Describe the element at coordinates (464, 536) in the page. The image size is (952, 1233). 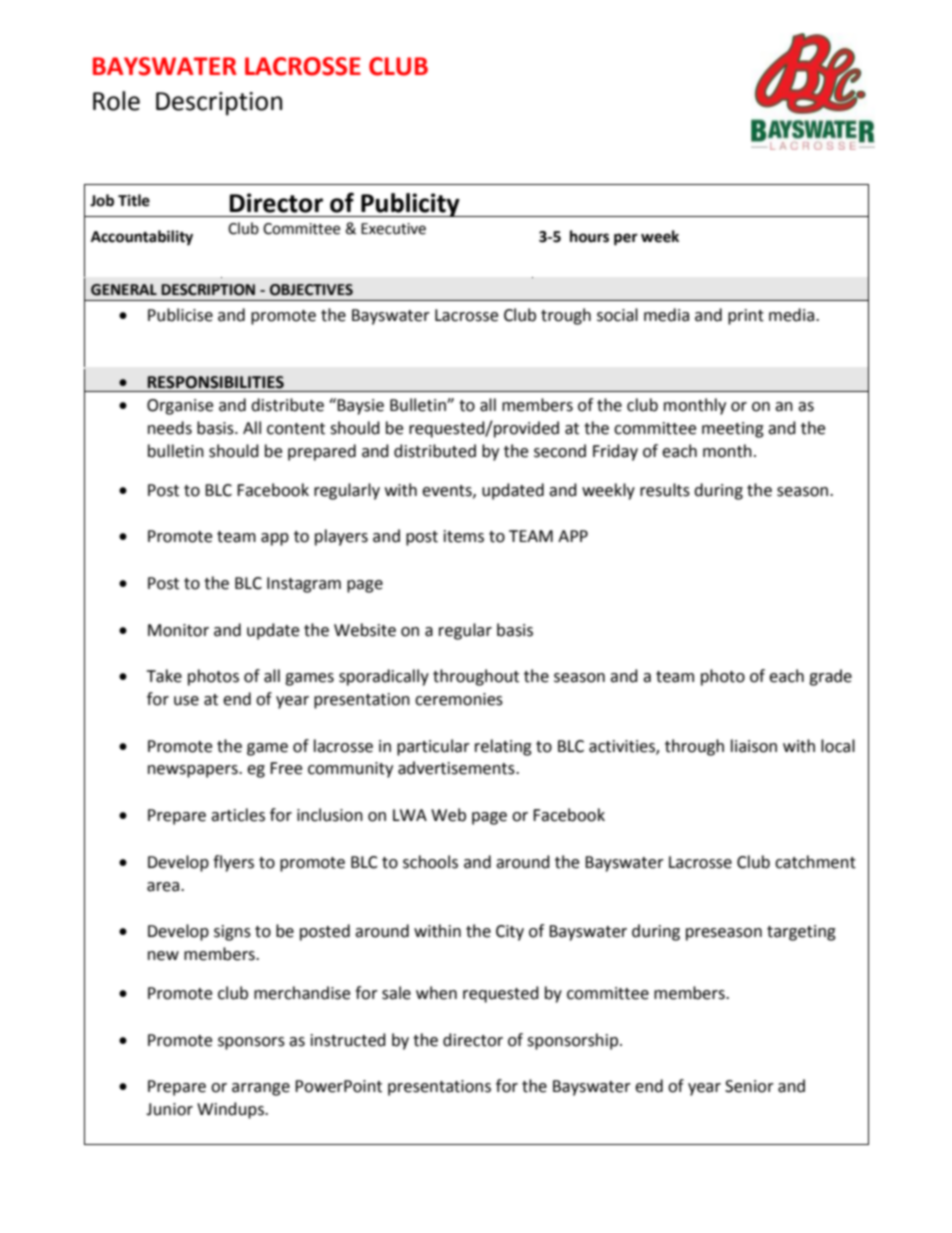
I see `items` at that location.
